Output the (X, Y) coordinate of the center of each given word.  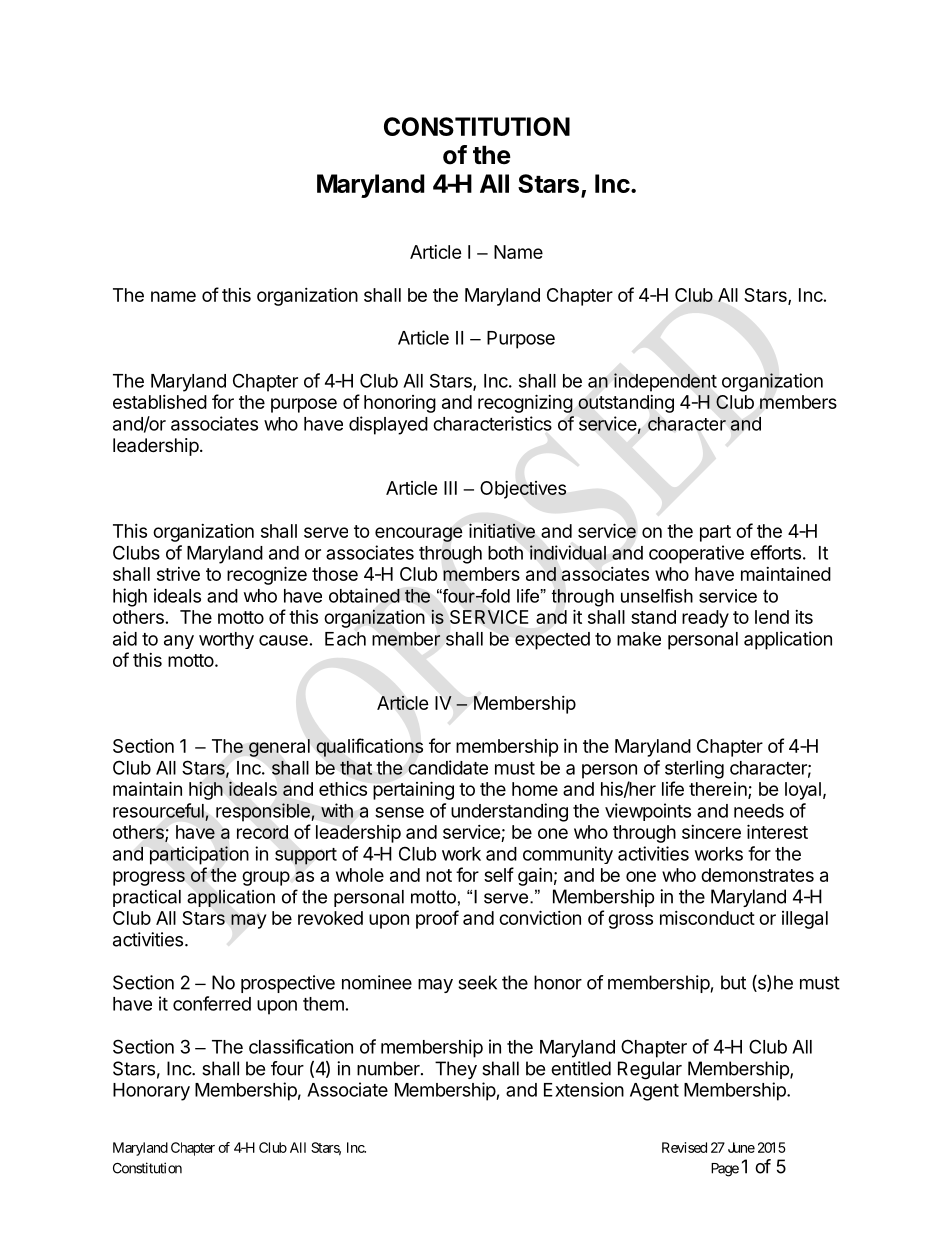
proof (437, 919)
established (160, 402)
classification (301, 1046)
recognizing (525, 403)
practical (147, 898)
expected (552, 641)
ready (705, 619)
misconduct (707, 918)
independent (665, 382)
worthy (226, 640)
